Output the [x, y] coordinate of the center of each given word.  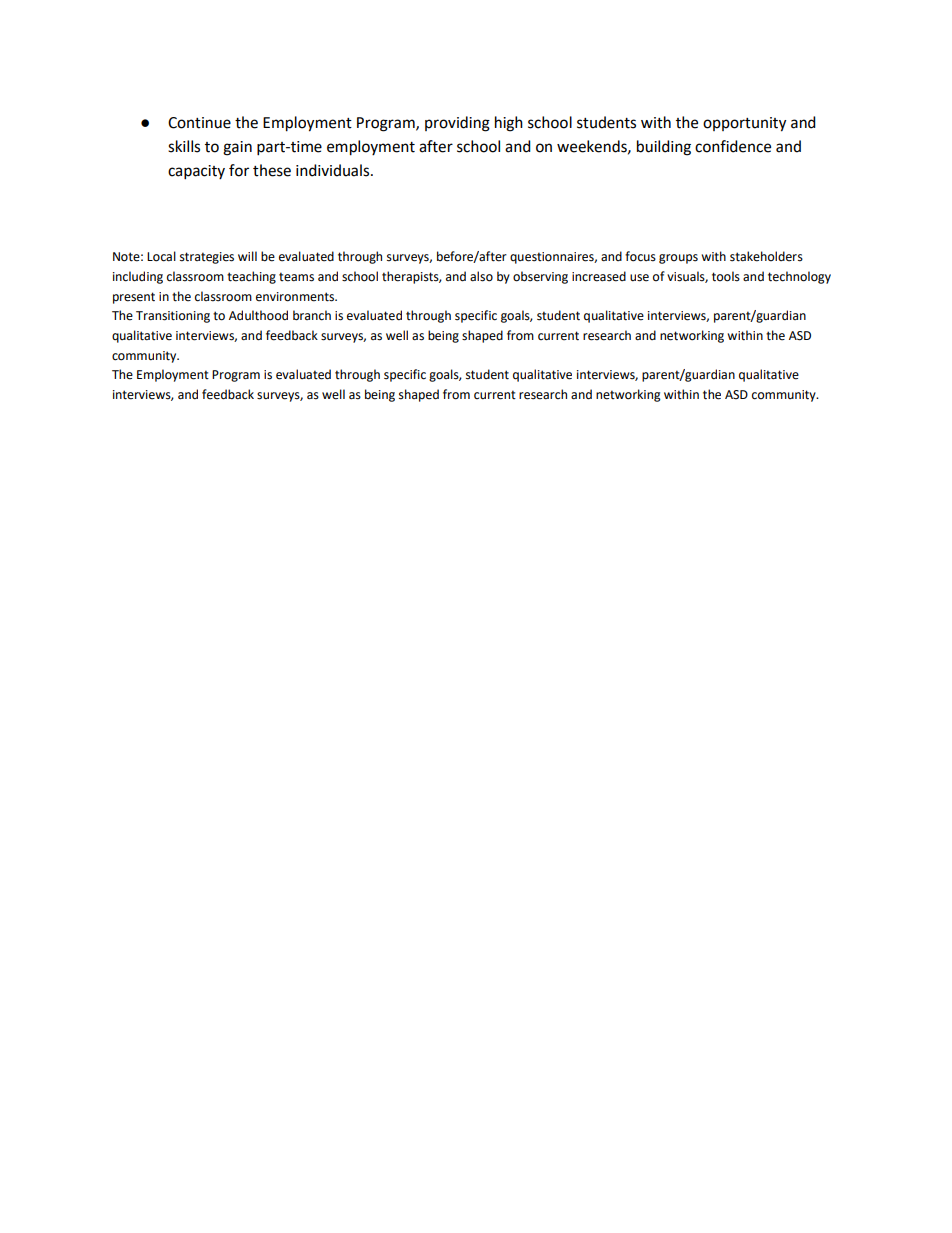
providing [457, 124]
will [247, 256]
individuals [334, 170]
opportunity [744, 124]
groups [678, 259]
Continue [199, 123]
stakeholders [766, 256]
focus [640, 256]
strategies [207, 258]
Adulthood [258, 315]
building [664, 148]
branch [312, 315]
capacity [196, 172]
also [481, 276]
